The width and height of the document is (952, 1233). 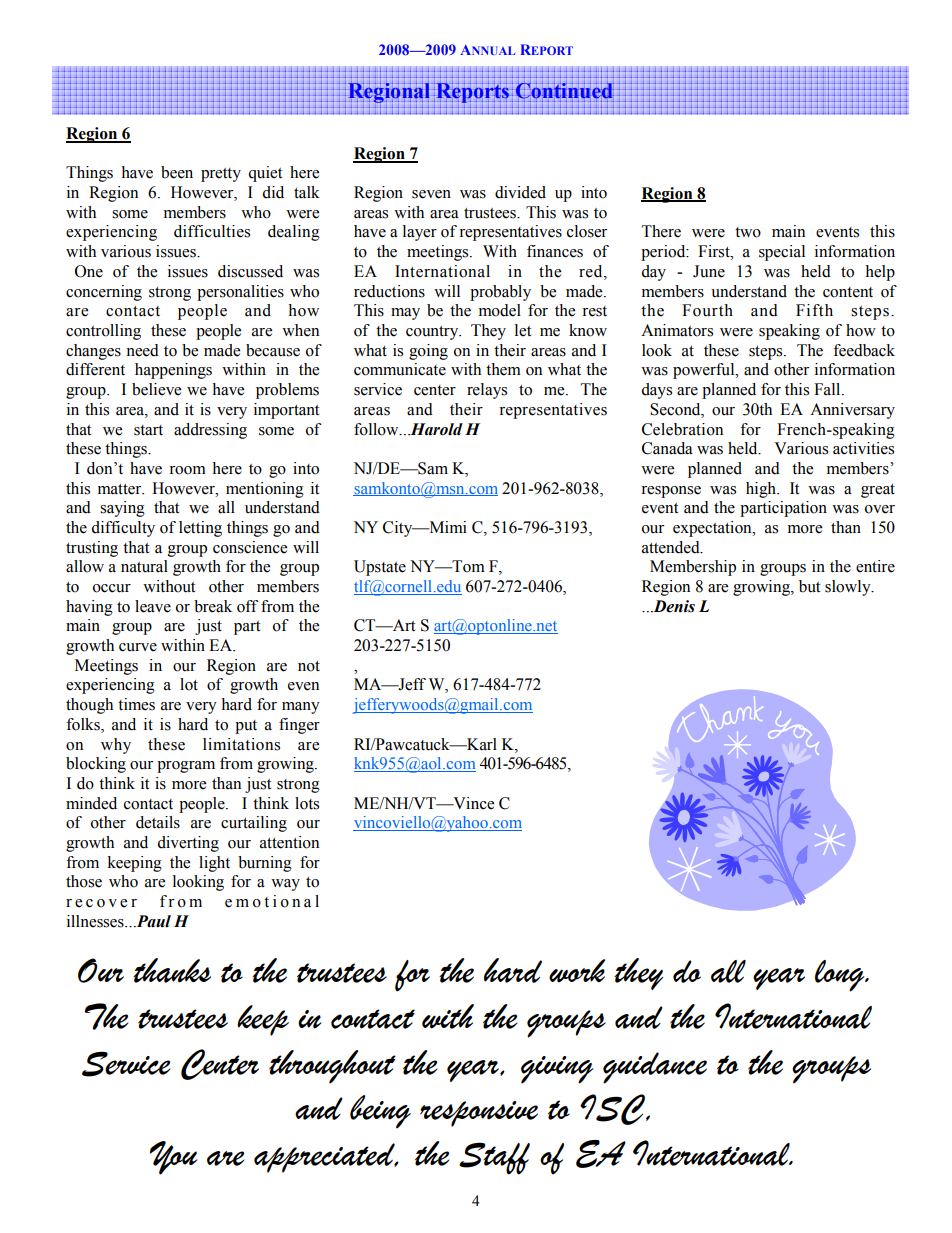 I want to click on Upstate, so click(x=380, y=568).
